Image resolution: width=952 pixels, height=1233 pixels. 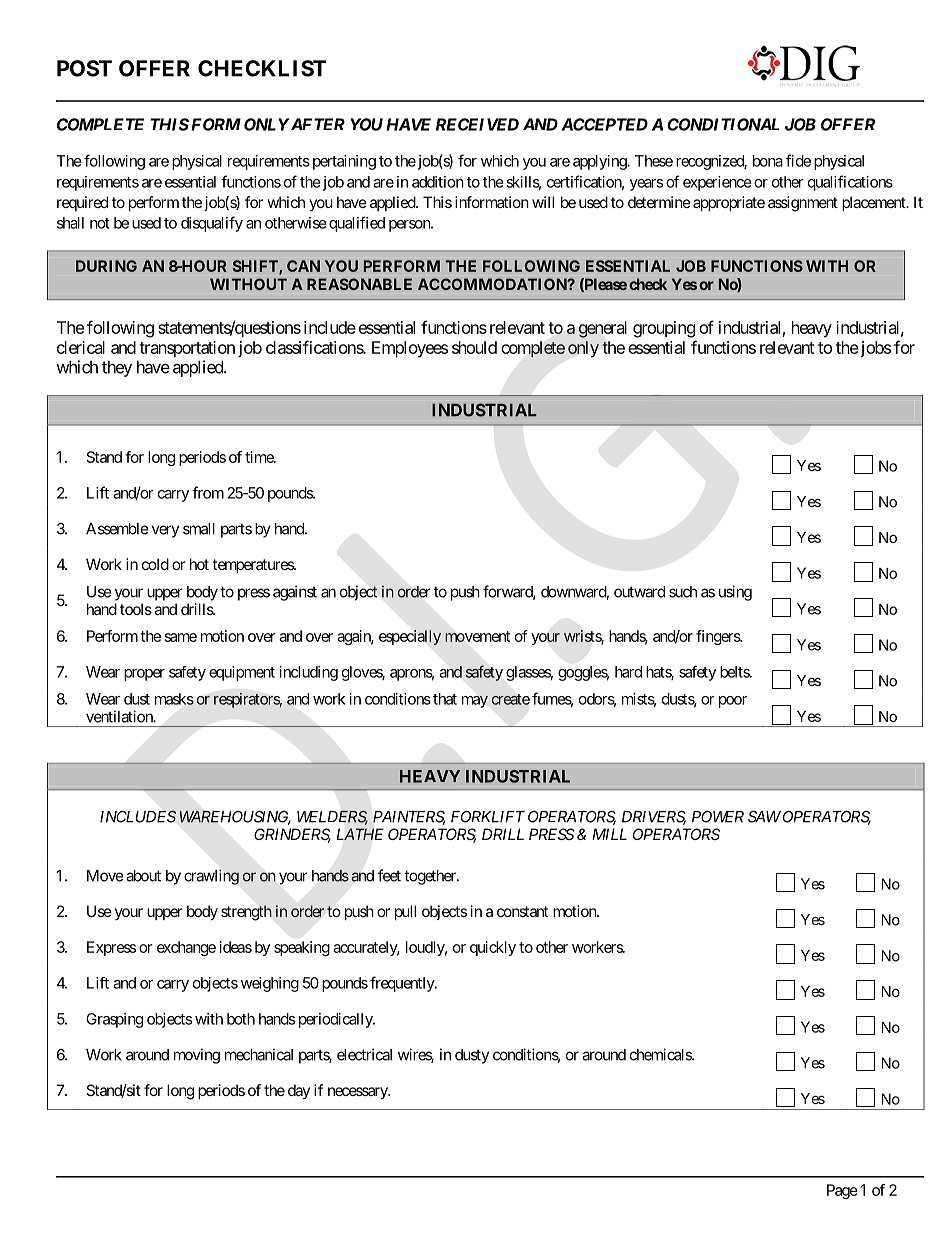 I want to click on about, so click(x=143, y=876).
